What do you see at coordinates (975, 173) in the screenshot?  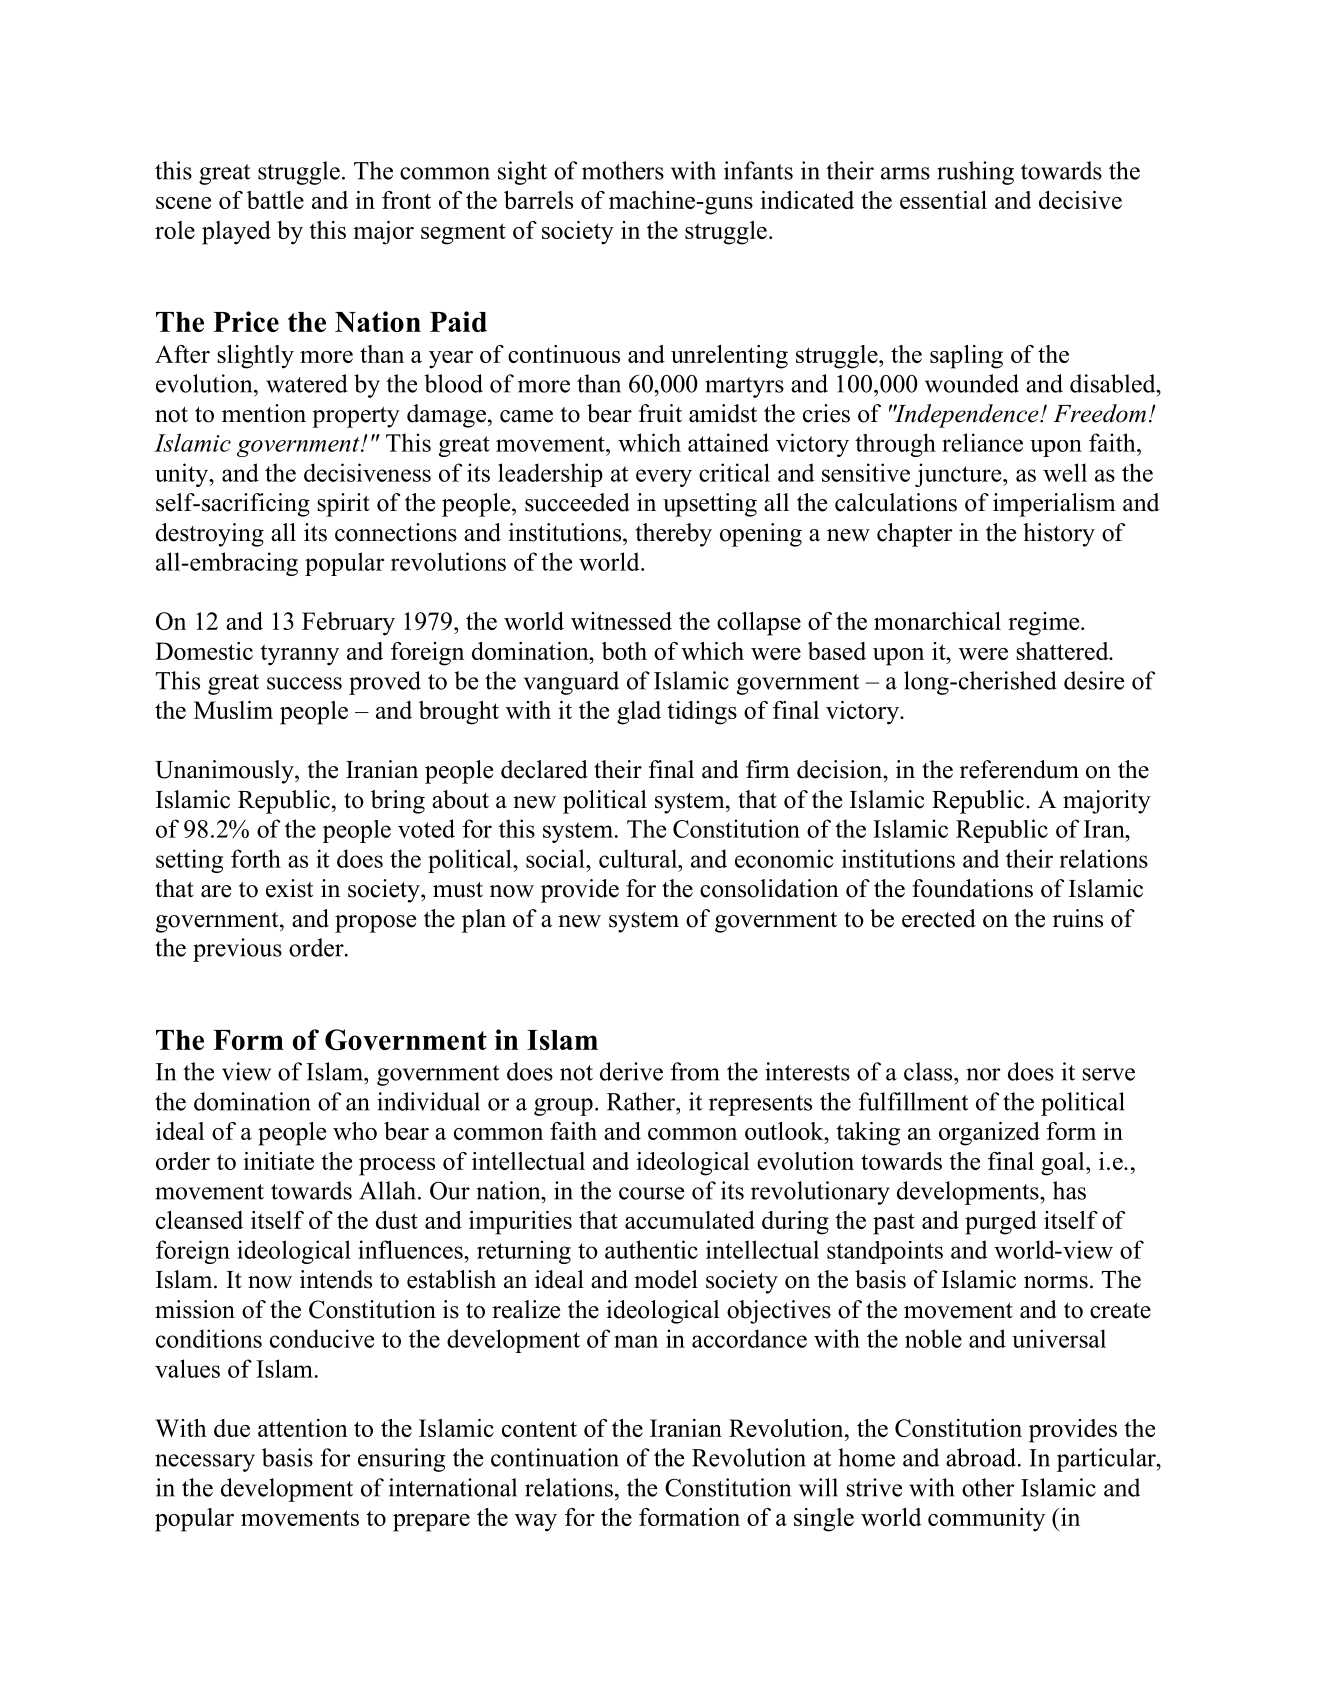 I see `rushing` at bounding box center [975, 173].
